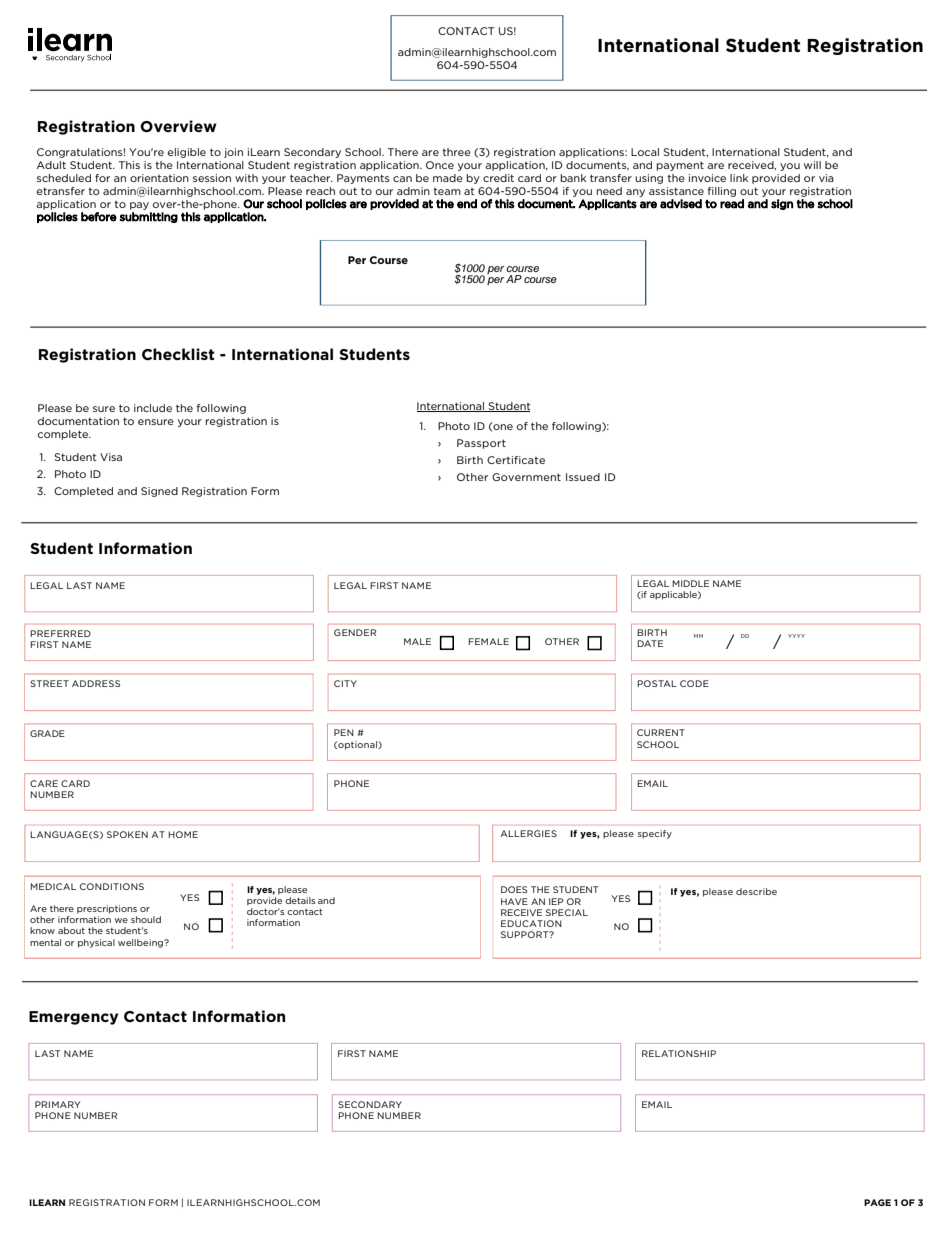  Describe the element at coordinates (159, 178) in the screenshot. I see `orientation` at that location.
